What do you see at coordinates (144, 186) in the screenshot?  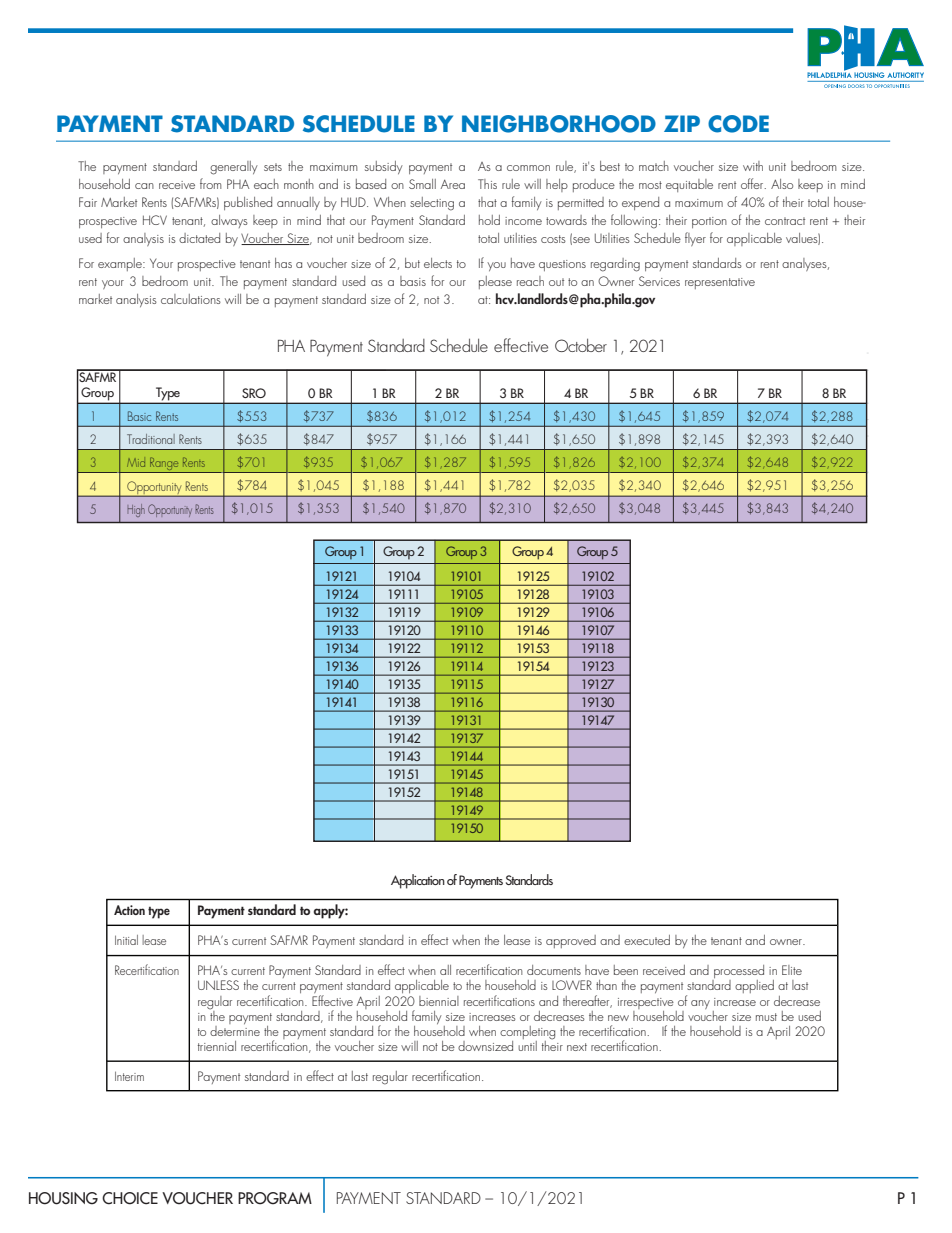 I see `can` at bounding box center [144, 186].
